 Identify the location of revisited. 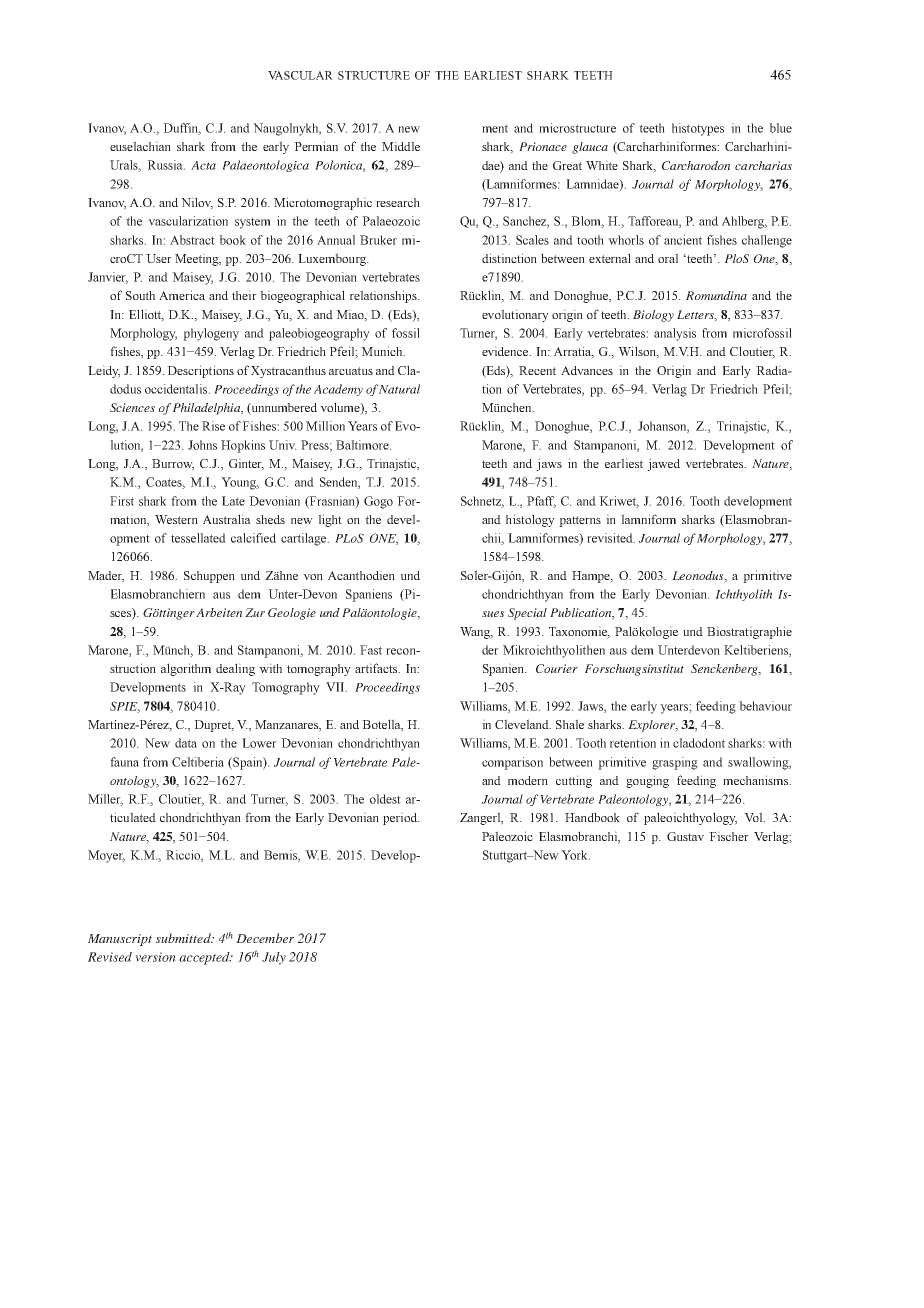
(611, 538).
